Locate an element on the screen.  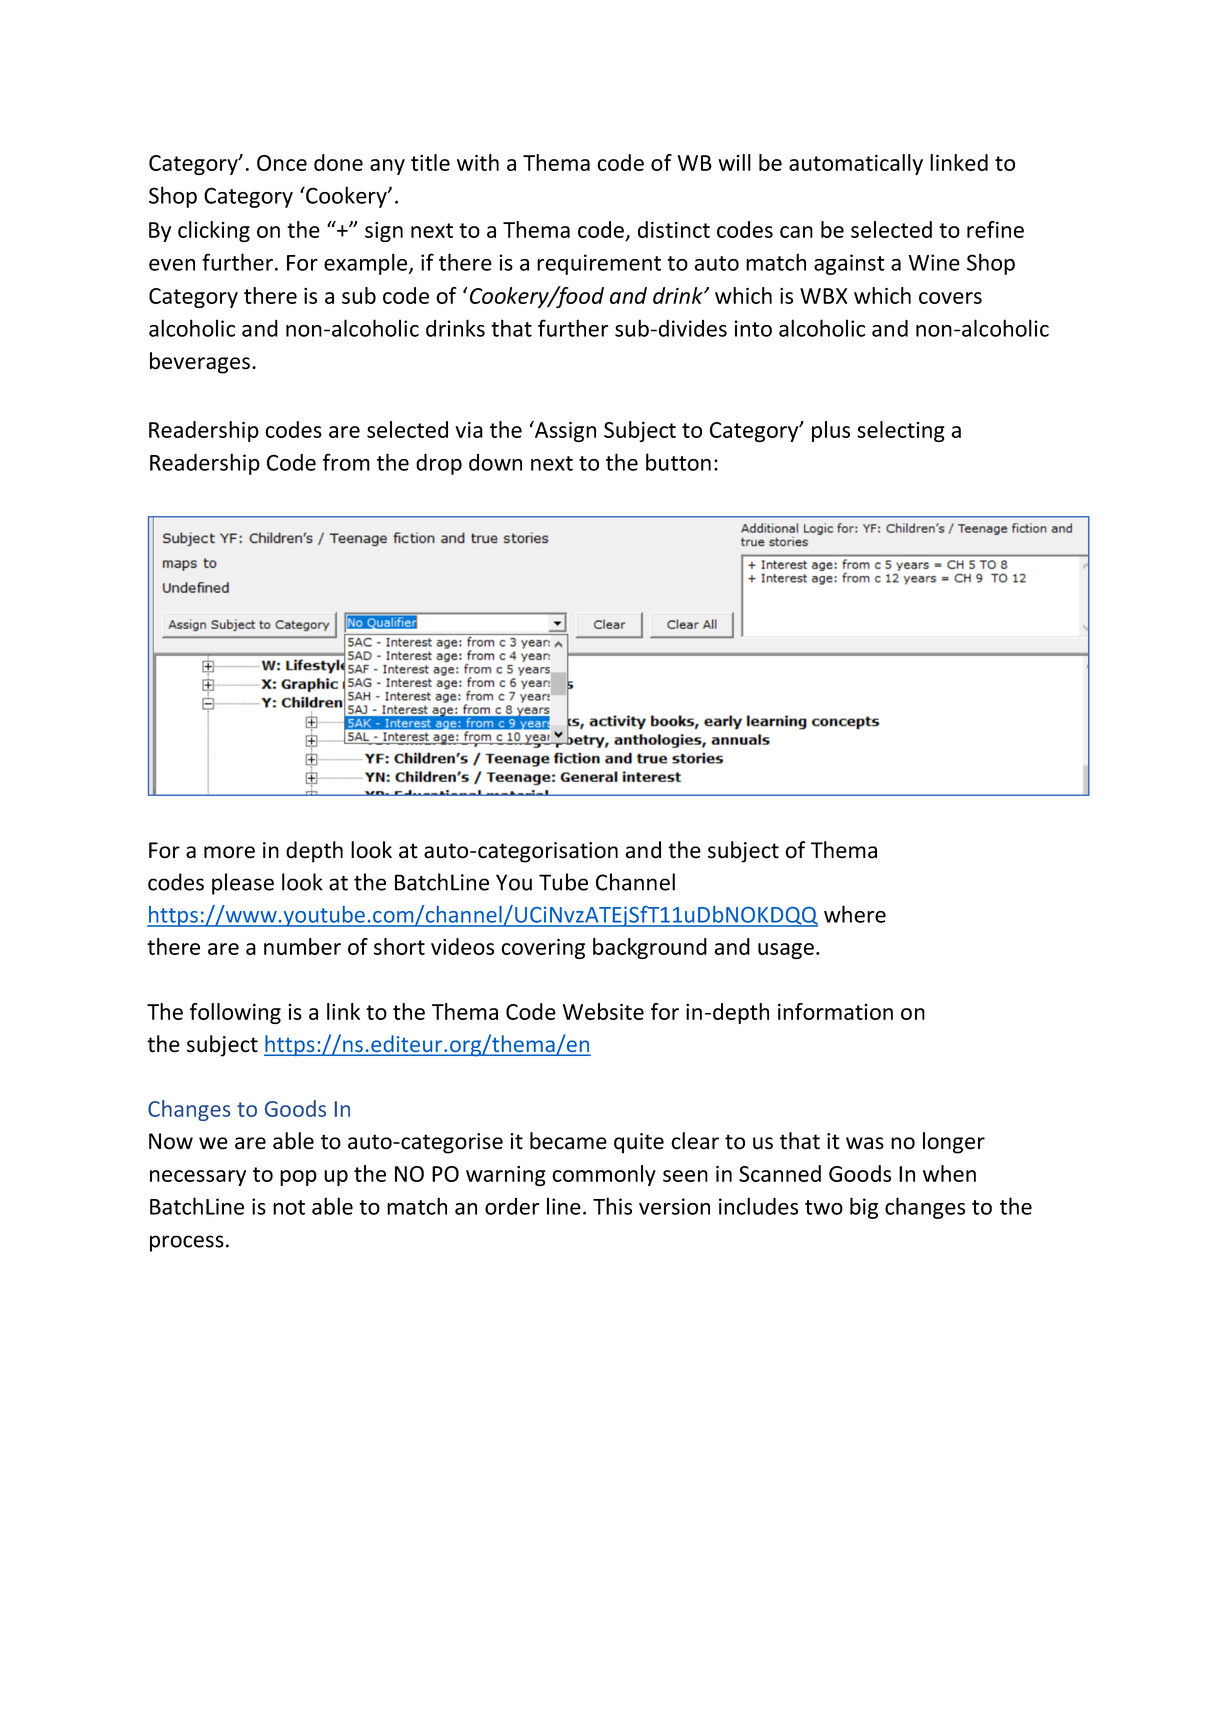
This is located at coordinates (612, 1206).
